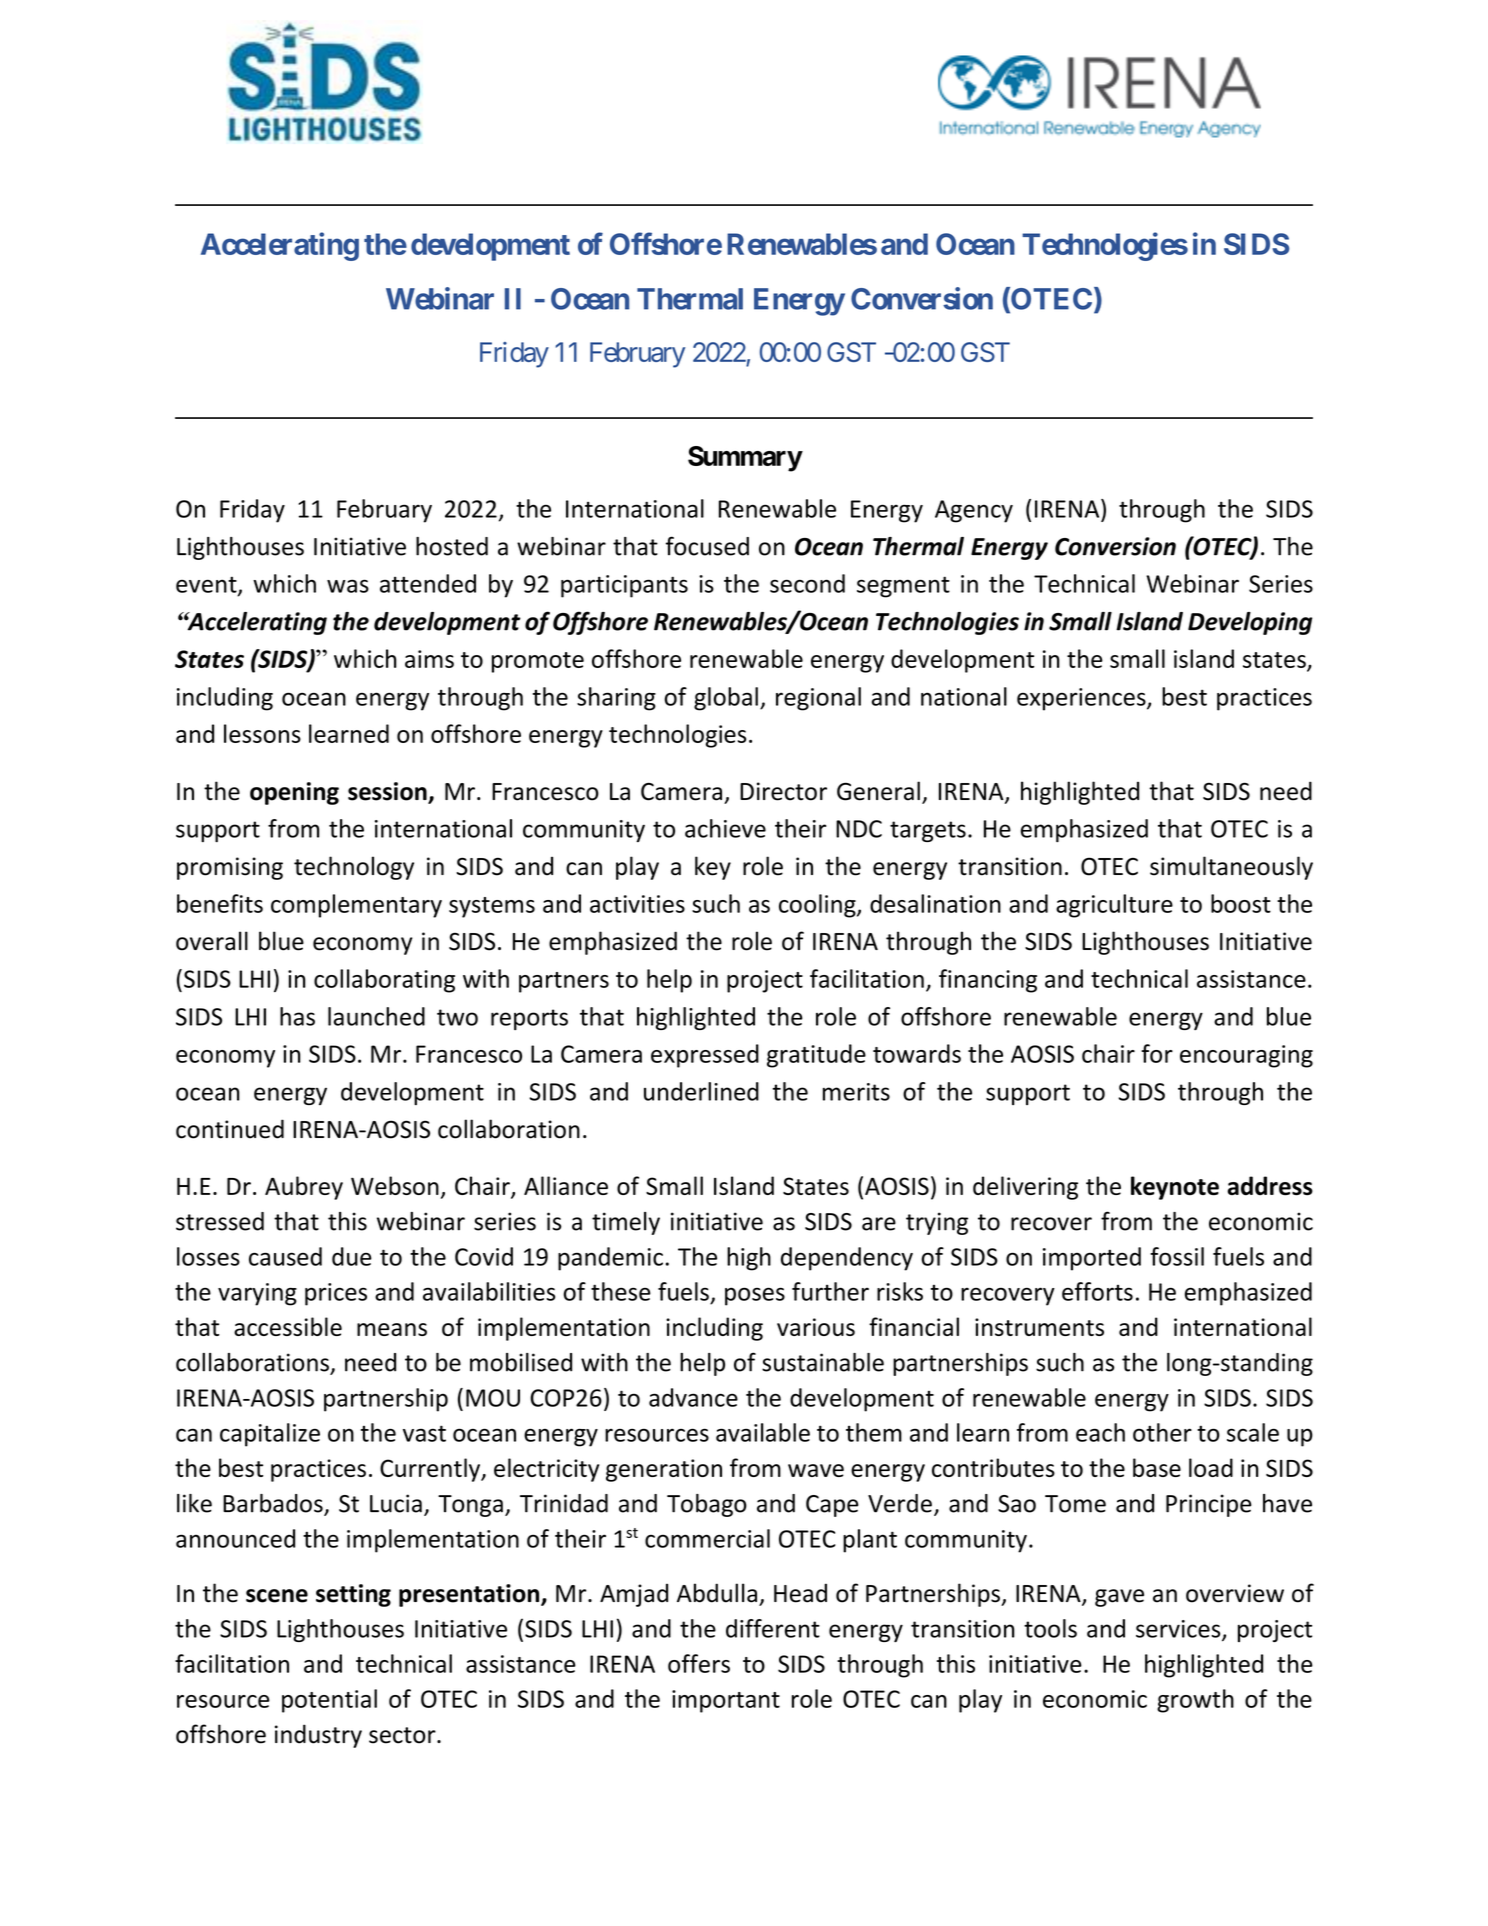 The height and width of the screenshot is (1926, 1488). What do you see at coordinates (755, 1296) in the screenshot?
I see `poses` at bounding box center [755, 1296].
